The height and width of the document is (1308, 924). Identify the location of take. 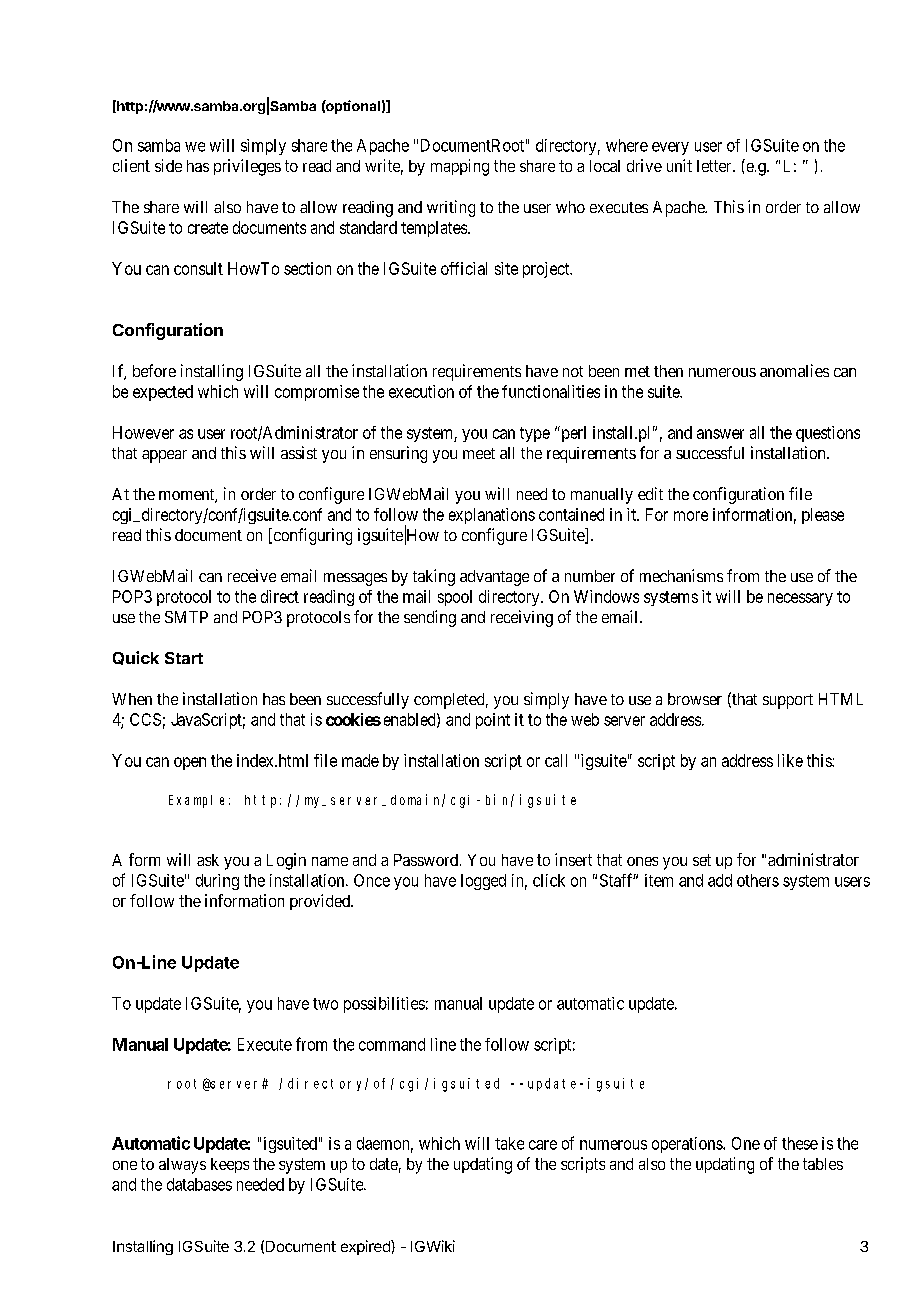
(509, 1143).
